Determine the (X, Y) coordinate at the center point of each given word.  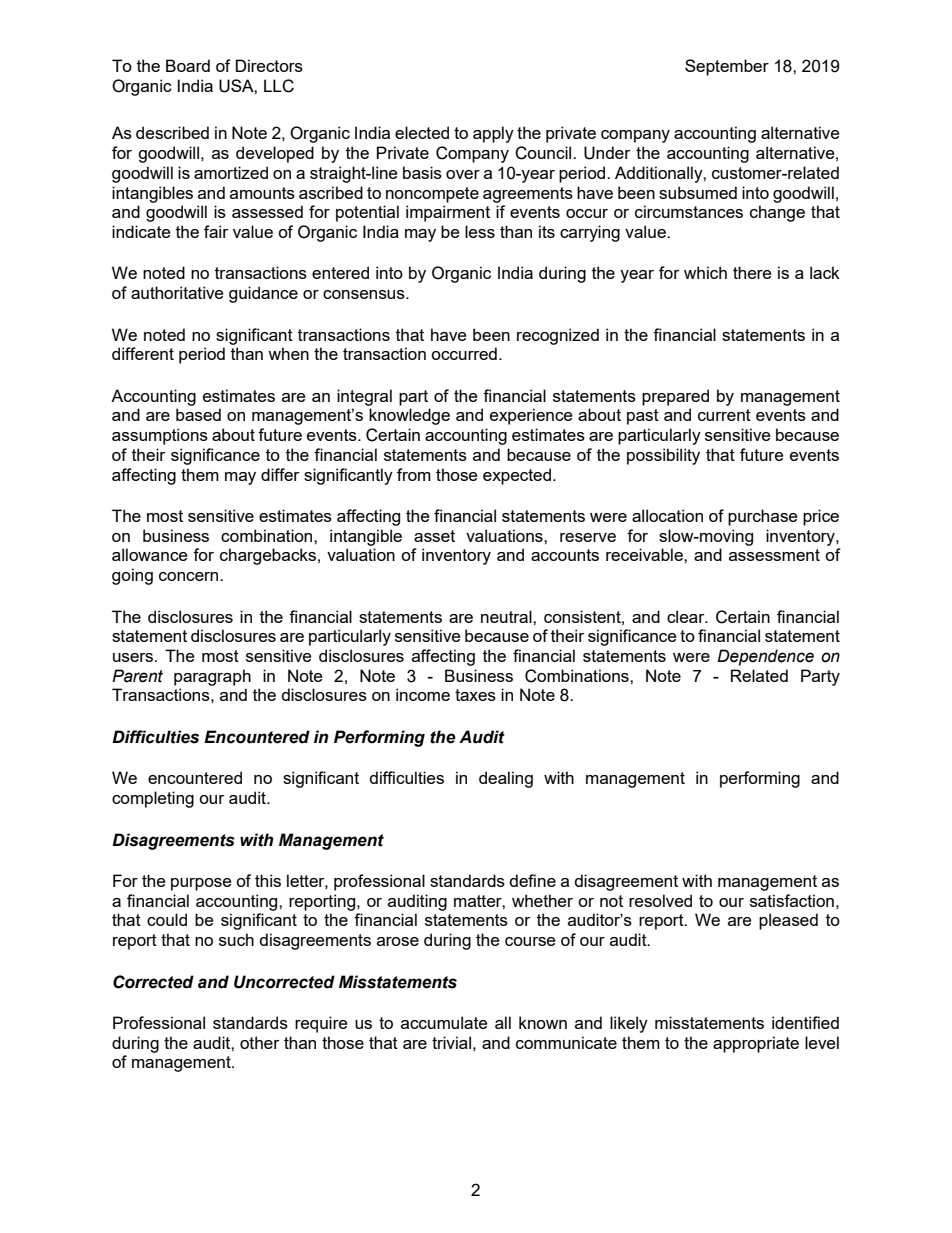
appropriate (756, 1044)
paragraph (212, 677)
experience (531, 416)
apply (493, 134)
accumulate (444, 1022)
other (259, 1042)
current (724, 415)
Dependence (765, 657)
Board (188, 65)
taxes (475, 695)
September (727, 67)
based (198, 414)
